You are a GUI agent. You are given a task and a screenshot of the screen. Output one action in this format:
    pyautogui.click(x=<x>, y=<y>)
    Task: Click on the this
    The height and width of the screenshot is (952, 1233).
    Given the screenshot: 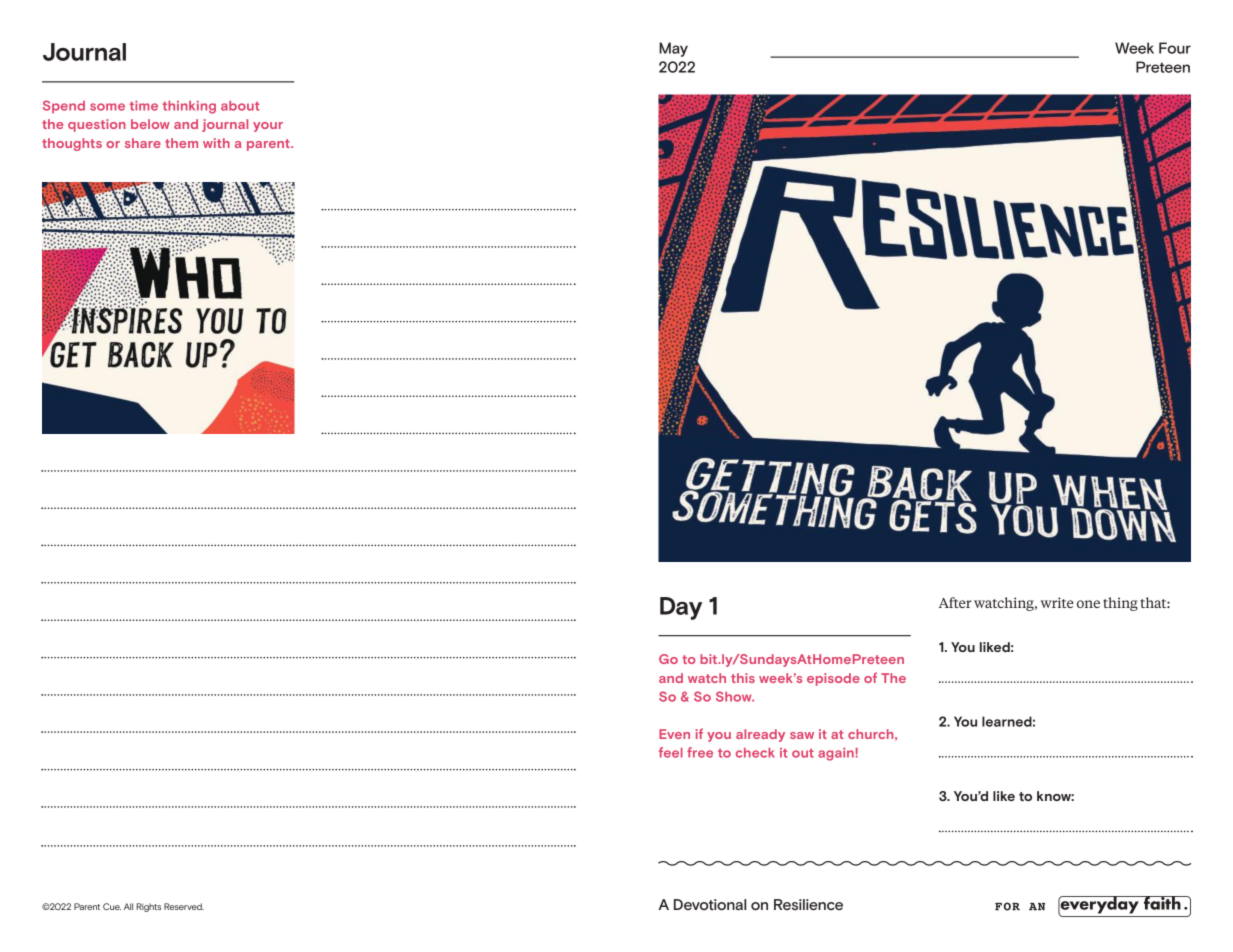 What is the action you would take?
    pyautogui.click(x=743, y=678)
